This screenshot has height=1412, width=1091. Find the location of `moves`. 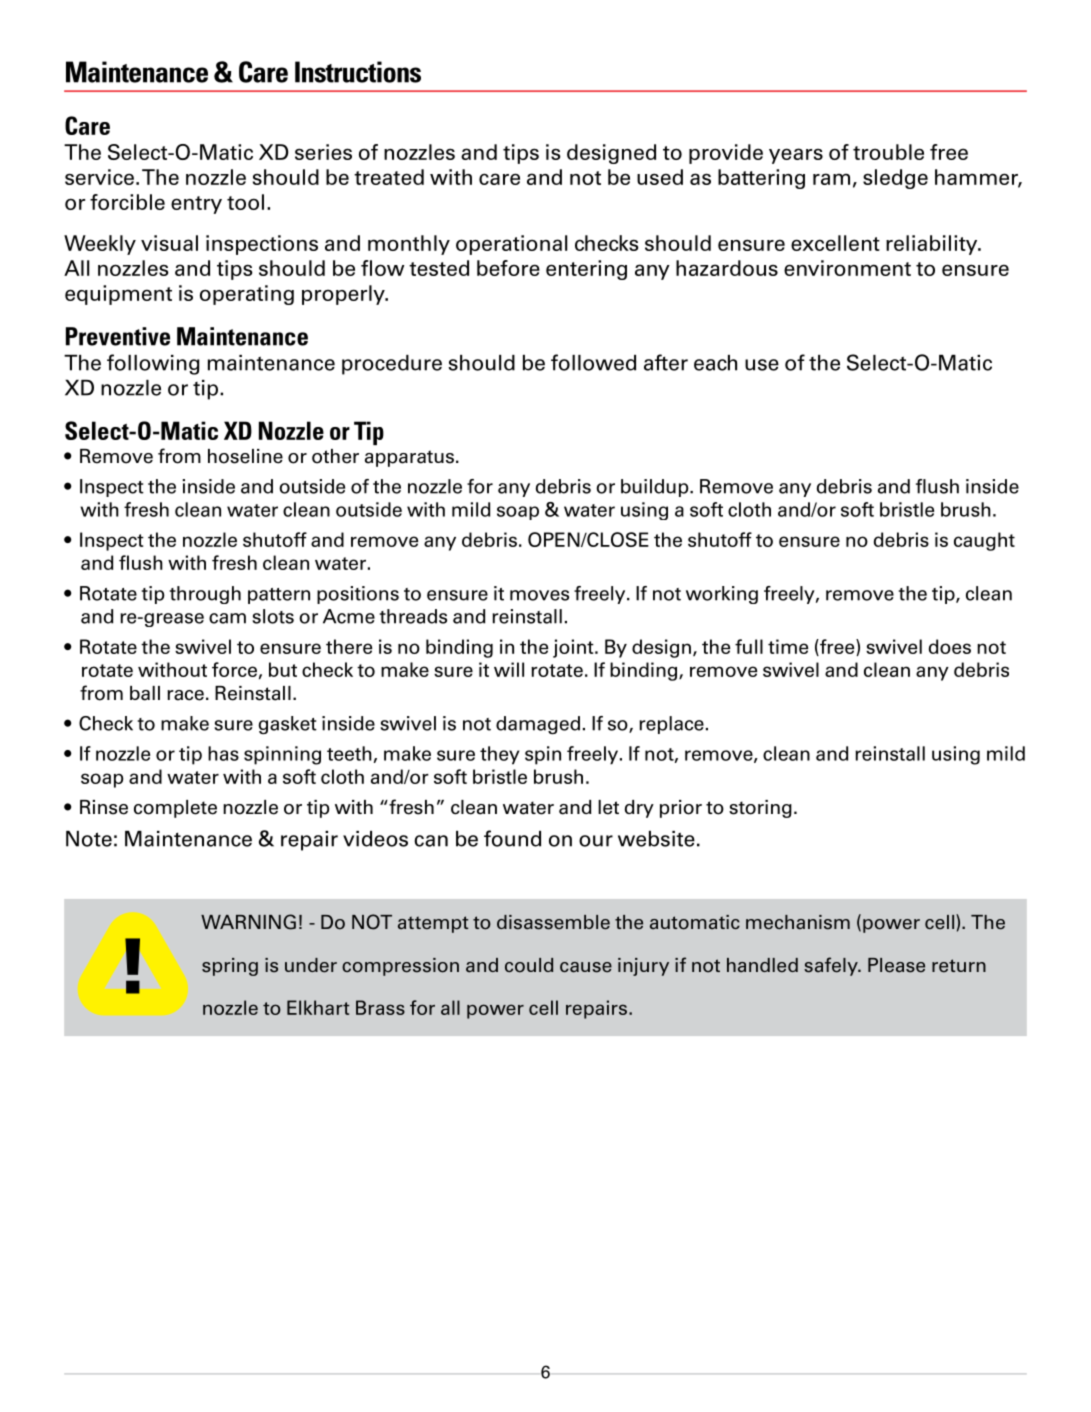

moves is located at coordinates (539, 595).
